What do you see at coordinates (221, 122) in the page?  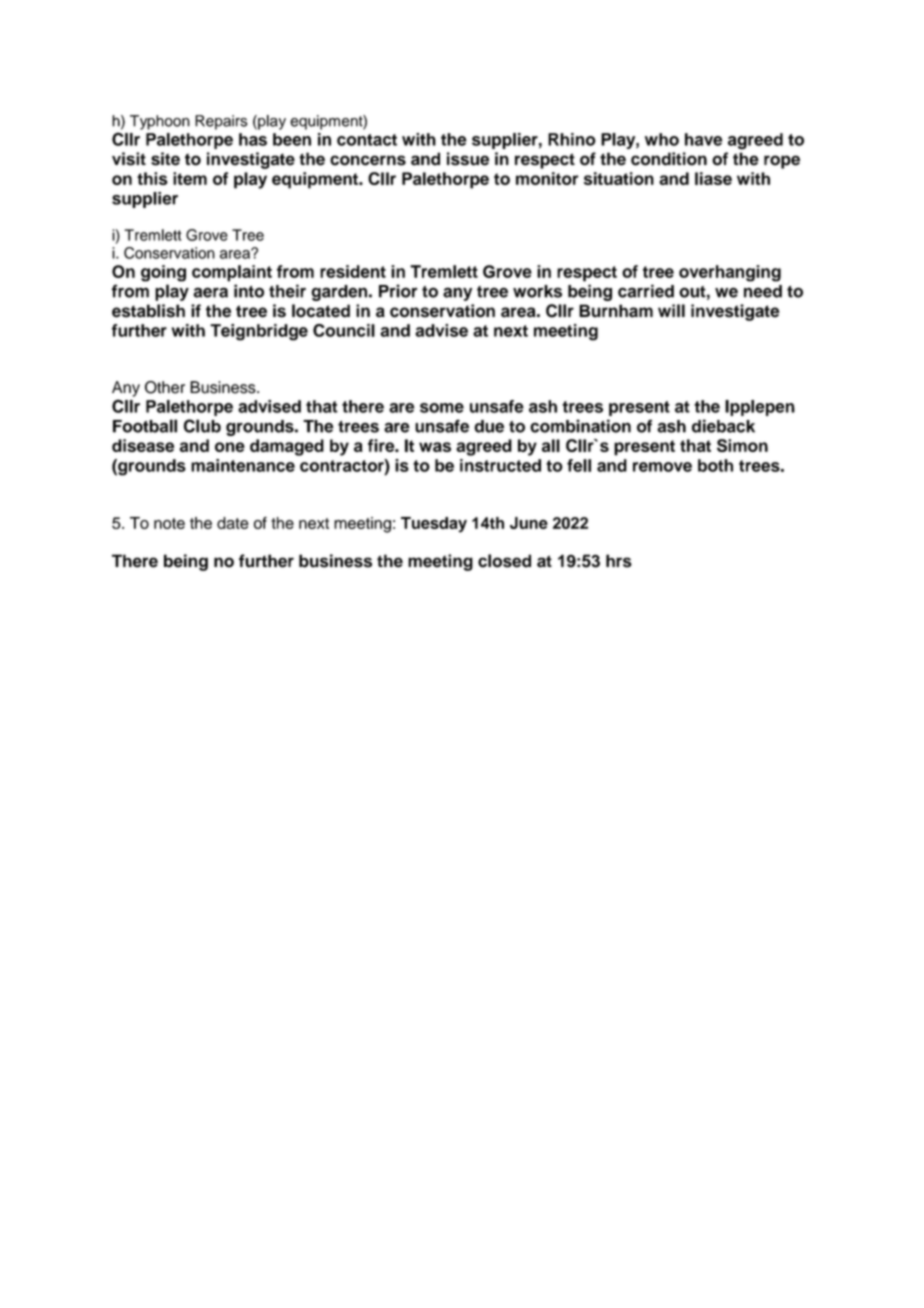 I see `Repairs` at bounding box center [221, 122].
